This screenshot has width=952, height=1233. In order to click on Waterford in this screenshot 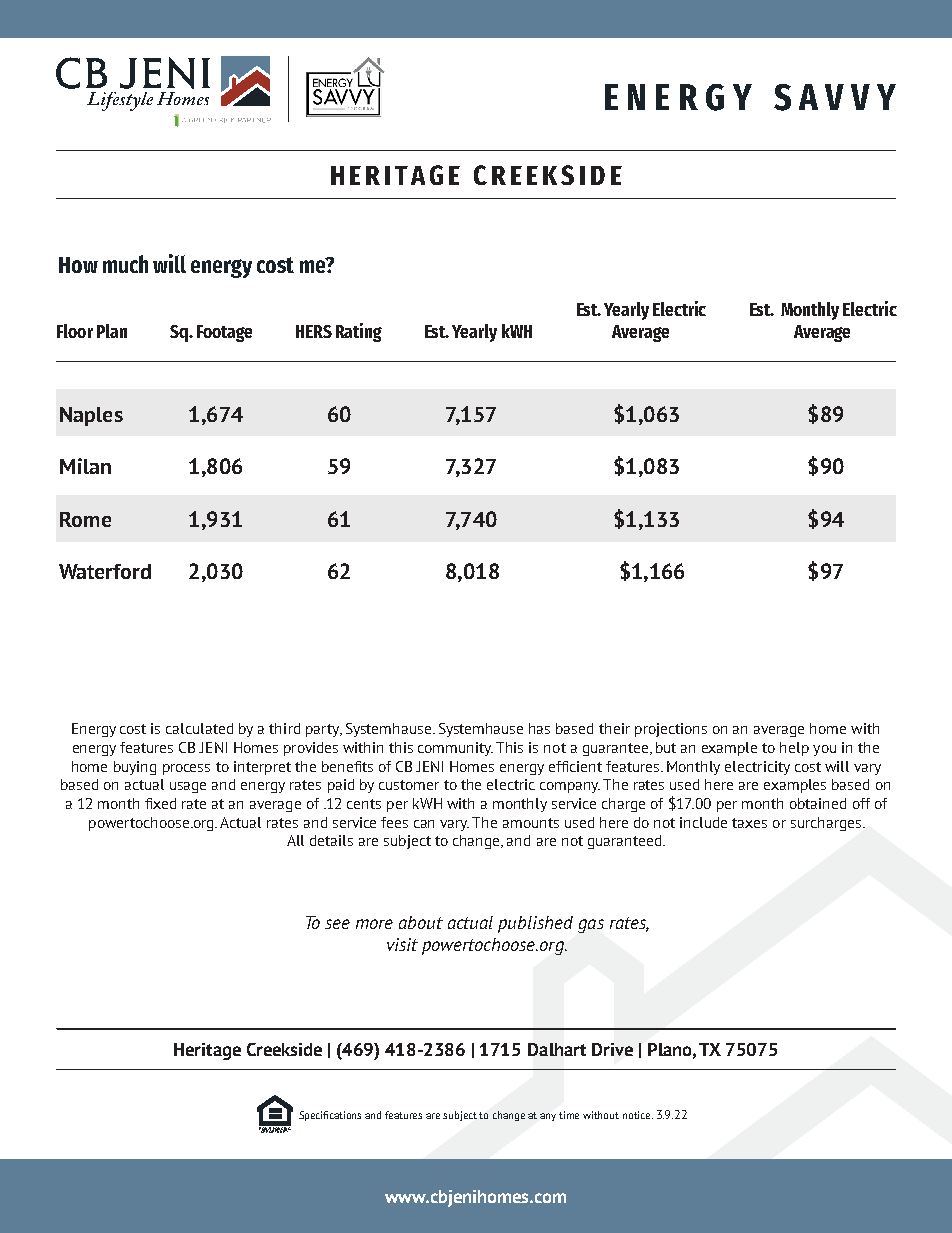, I will do `click(105, 571)`.
